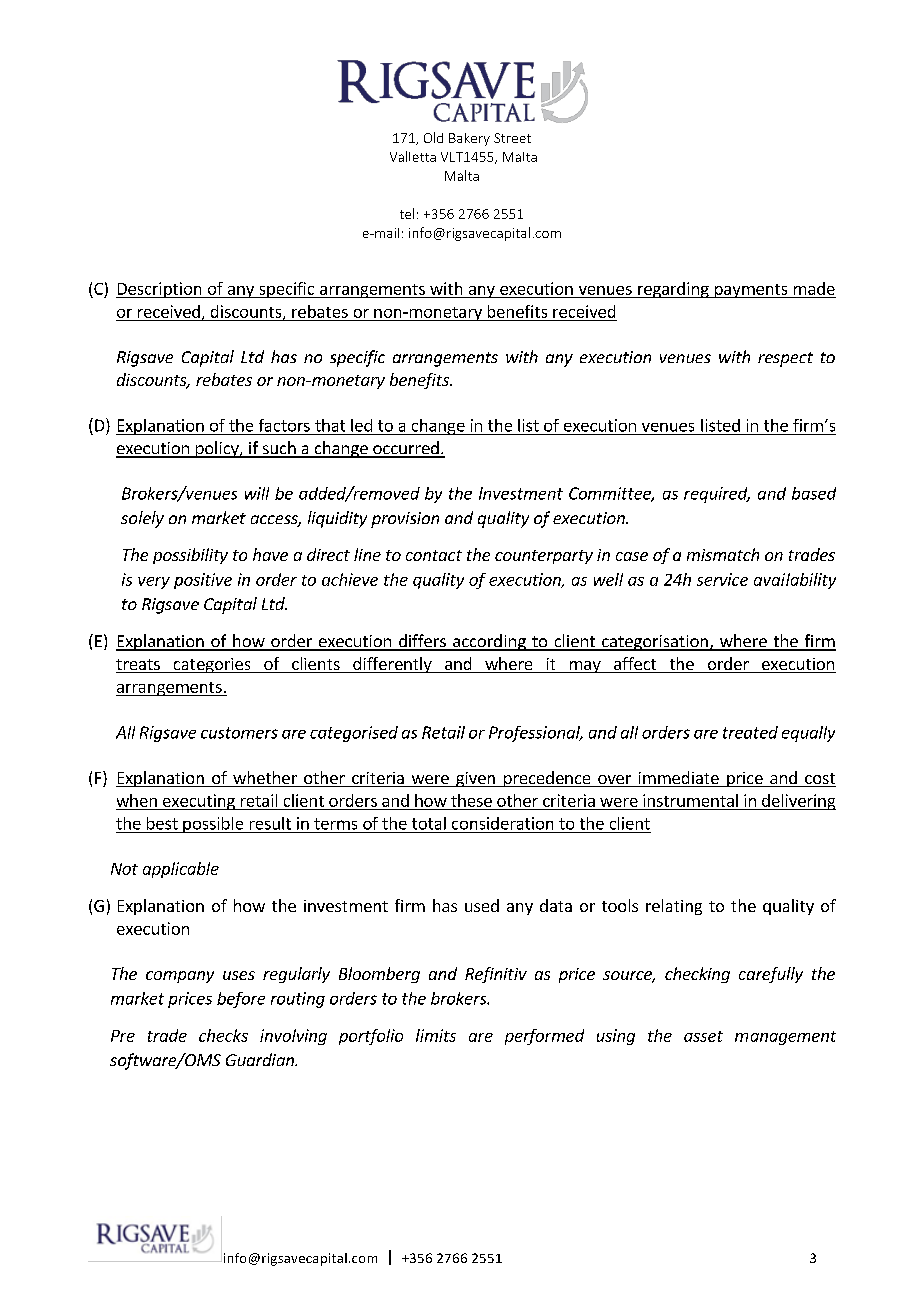 This screenshot has height=1308, width=924. What do you see at coordinates (223, 1035) in the screenshot?
I see `checks` at bounding box center [223, 1035].
